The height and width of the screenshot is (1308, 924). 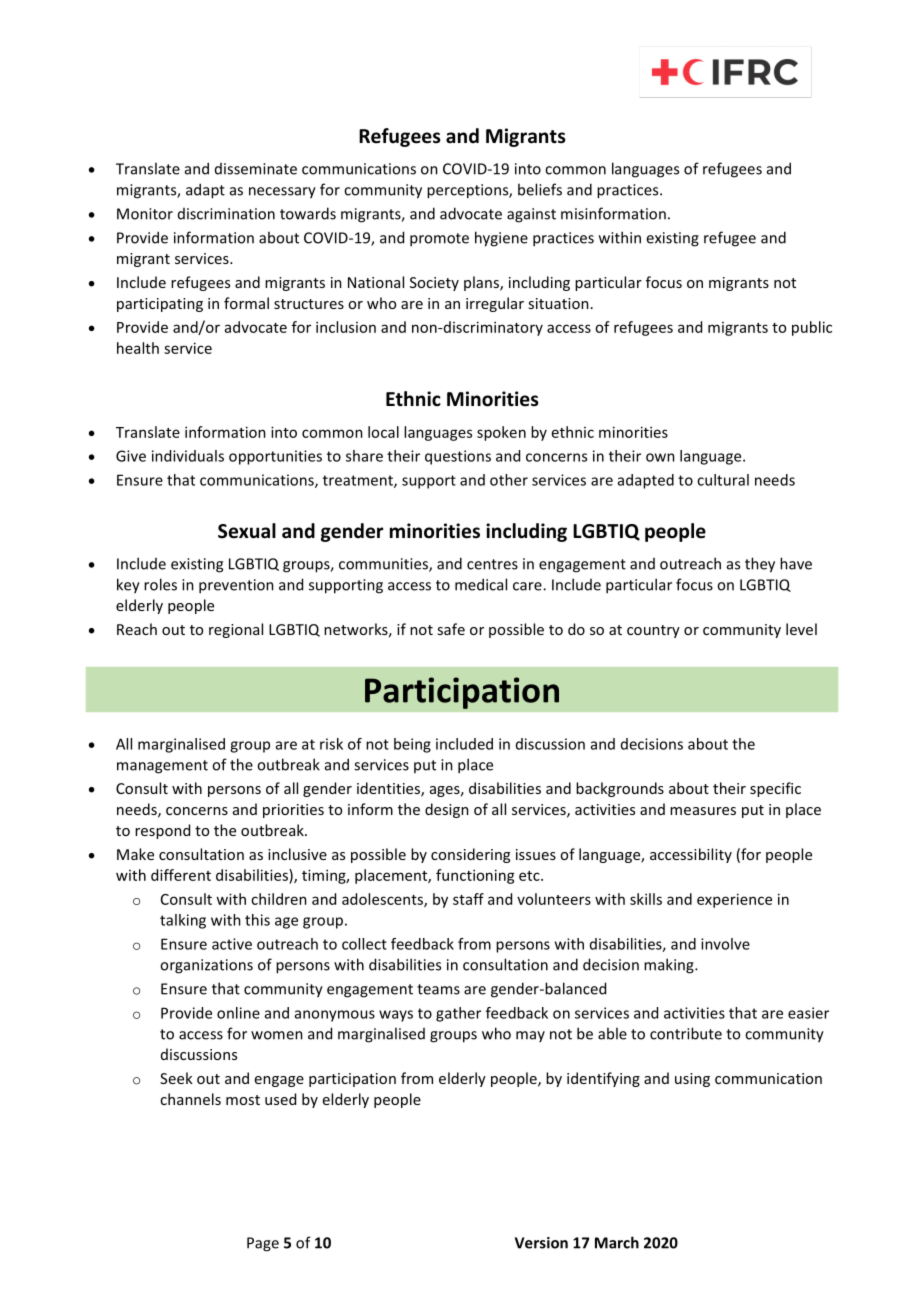 What do you see at coordinates (501, 239) in the screenshot?
I see `hygiene` at bounding box center [501, 239].
